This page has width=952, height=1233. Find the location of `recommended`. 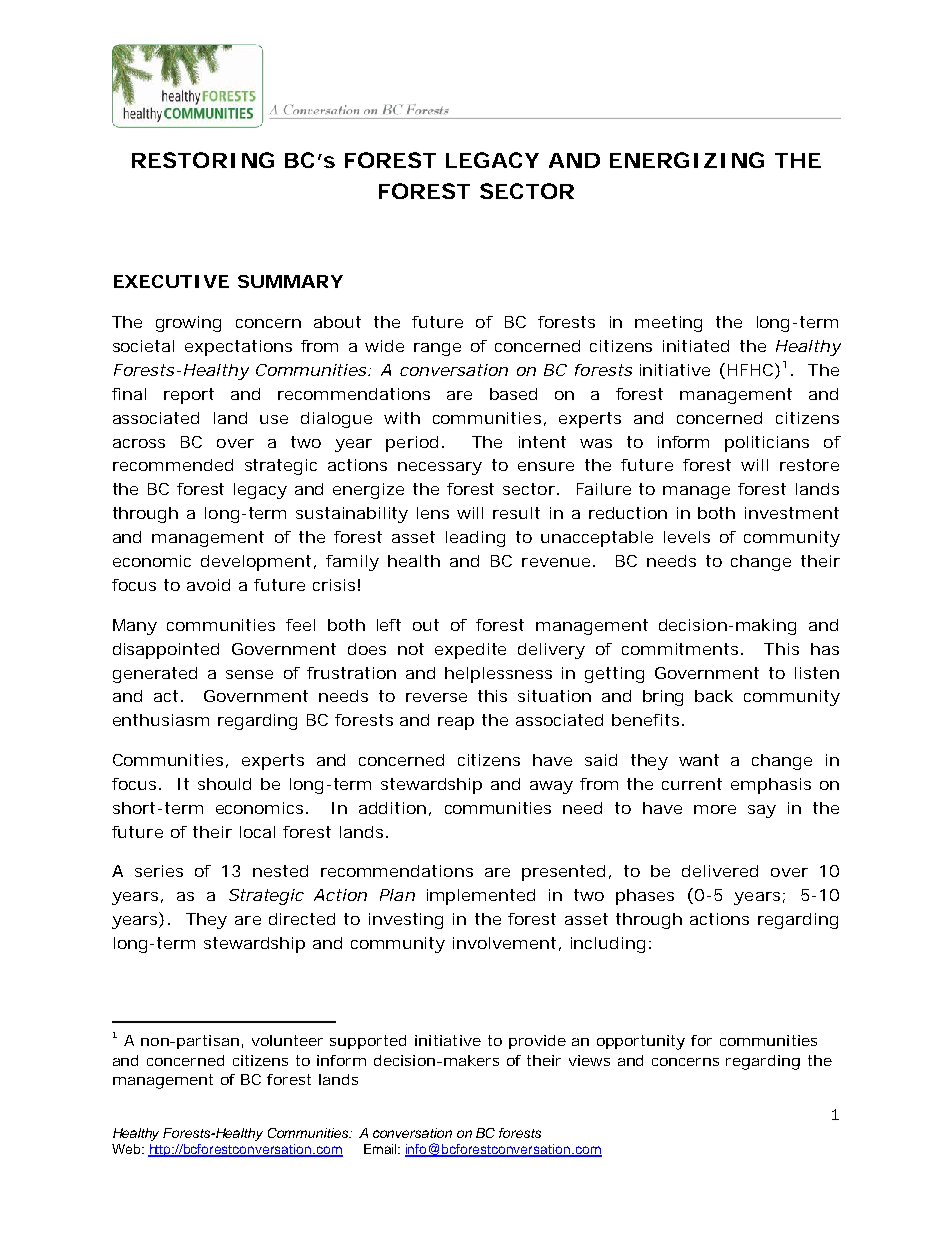

recommended is located at coordinates (173, 465).
